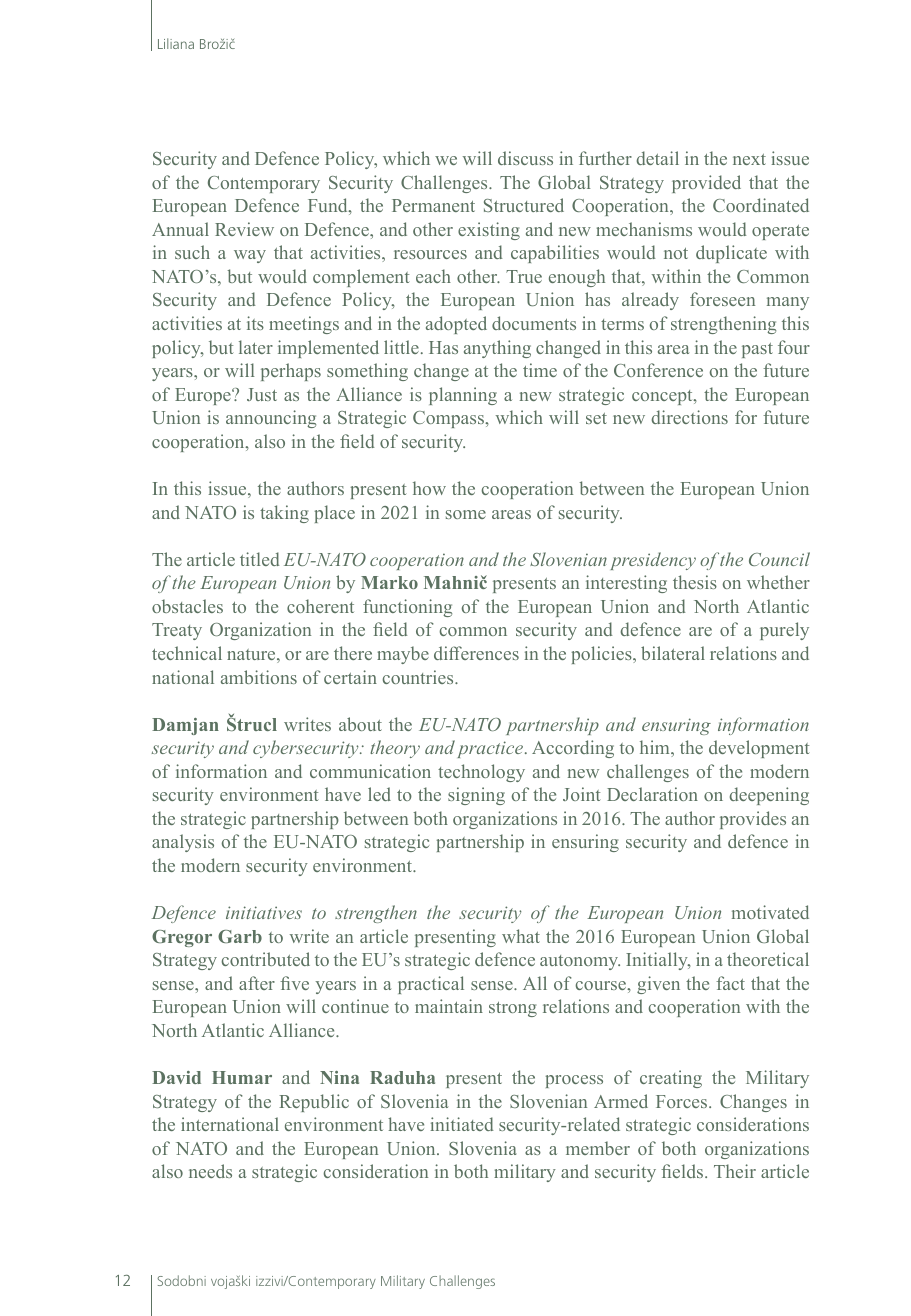  I want to click on titled, so click(259, 559).
